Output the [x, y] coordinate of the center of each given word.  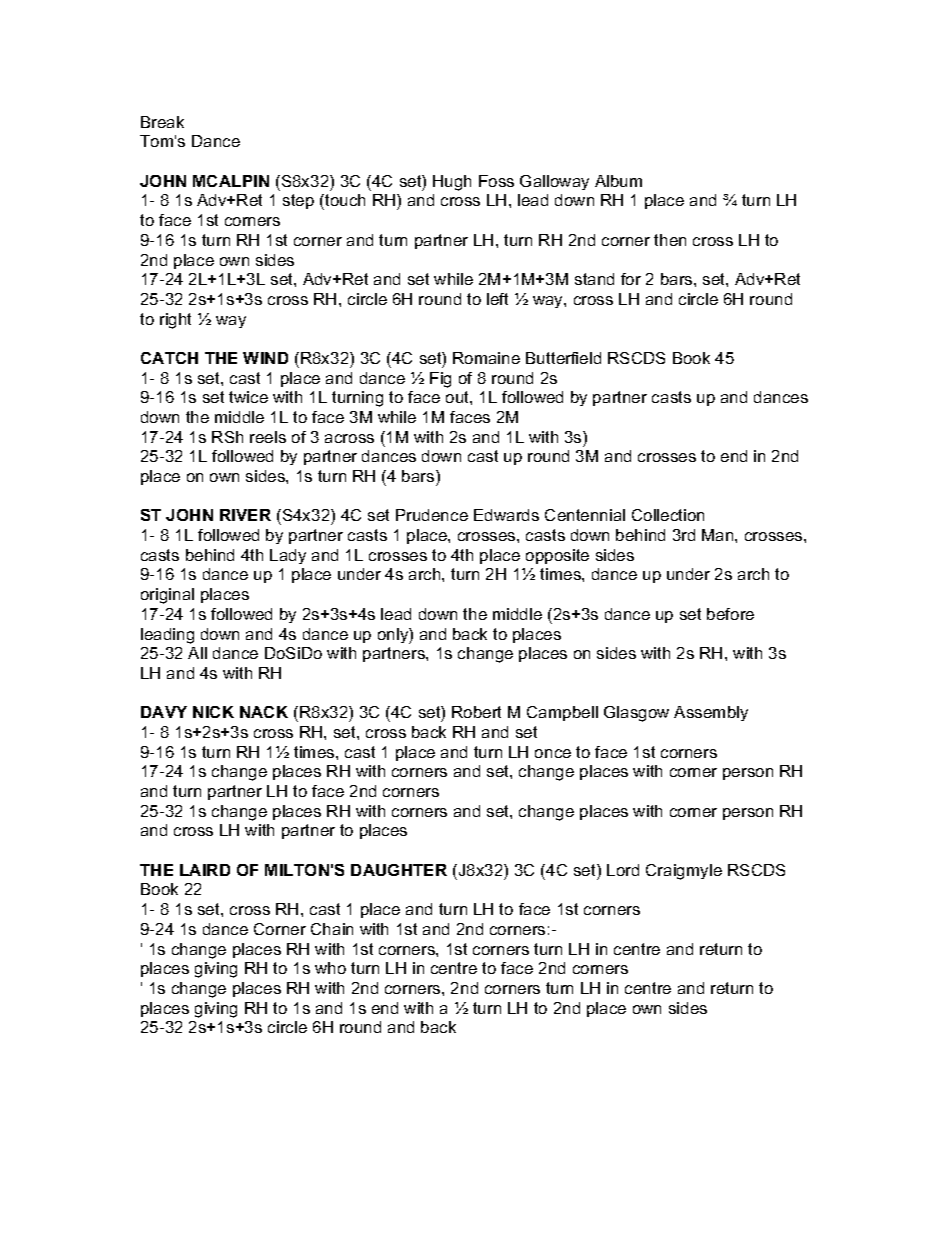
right [175, 321]
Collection [668, 515]
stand [594, 279]
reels [268, 437]
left [497, 299]
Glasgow [636, 714]
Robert [476, 712]
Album [618, 181]
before [730, 614]
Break [162, 122]
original [167, 596]
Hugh [452, 183]
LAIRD [205, 870]
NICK [213, 712]
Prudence [432, 515]
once [553, 753]
